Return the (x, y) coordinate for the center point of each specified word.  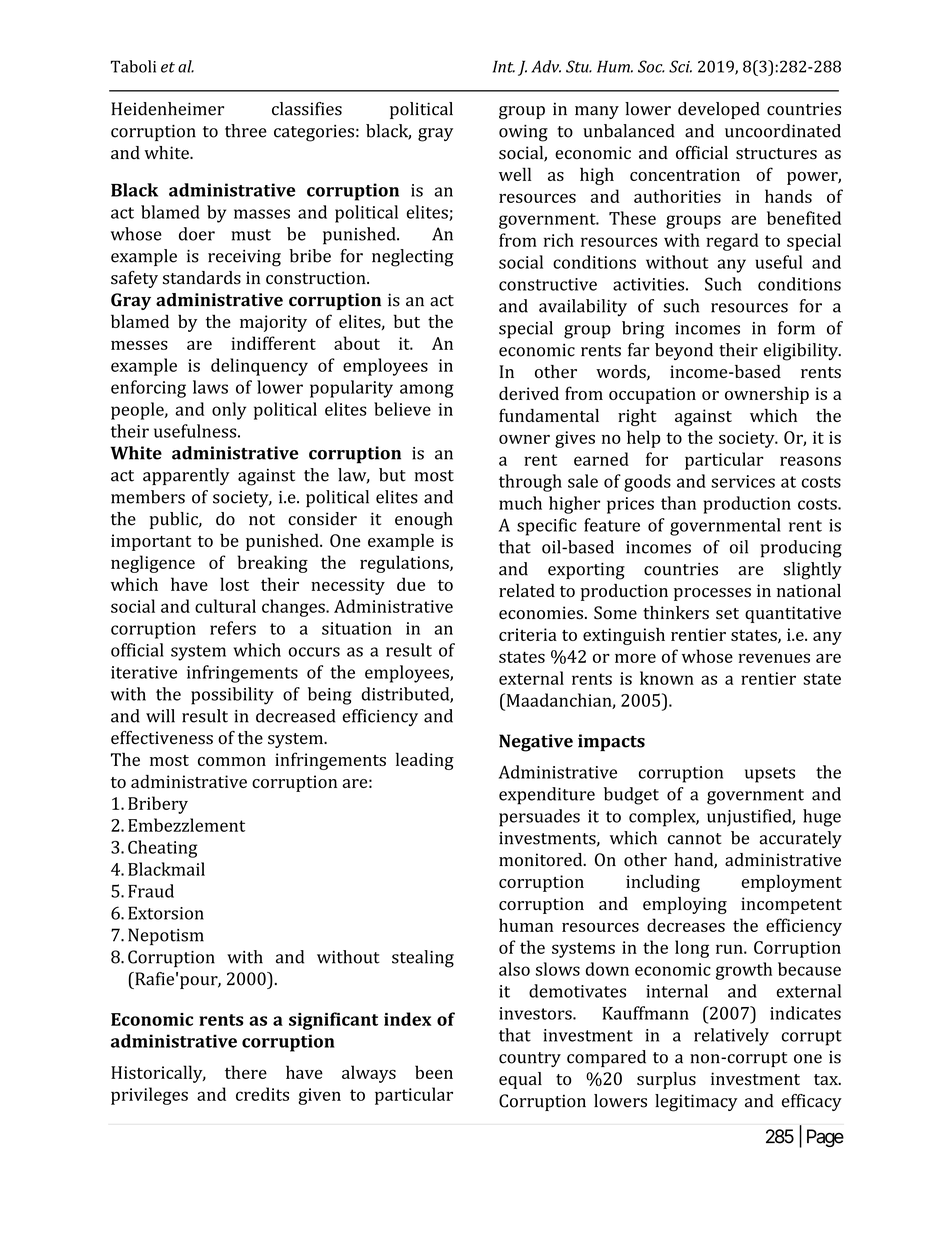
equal (520, 1080)
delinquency (259, 367)
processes (712, 594)
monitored (542, 860)
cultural (225, 606)
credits (262, 1094)
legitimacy (696, 1103)
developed (719, 110)
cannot (694, 839)
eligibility (802, 352)
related (527, 590)
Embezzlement (186, 825)
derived (529, 393)
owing (523, 133)
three (246, 131)
